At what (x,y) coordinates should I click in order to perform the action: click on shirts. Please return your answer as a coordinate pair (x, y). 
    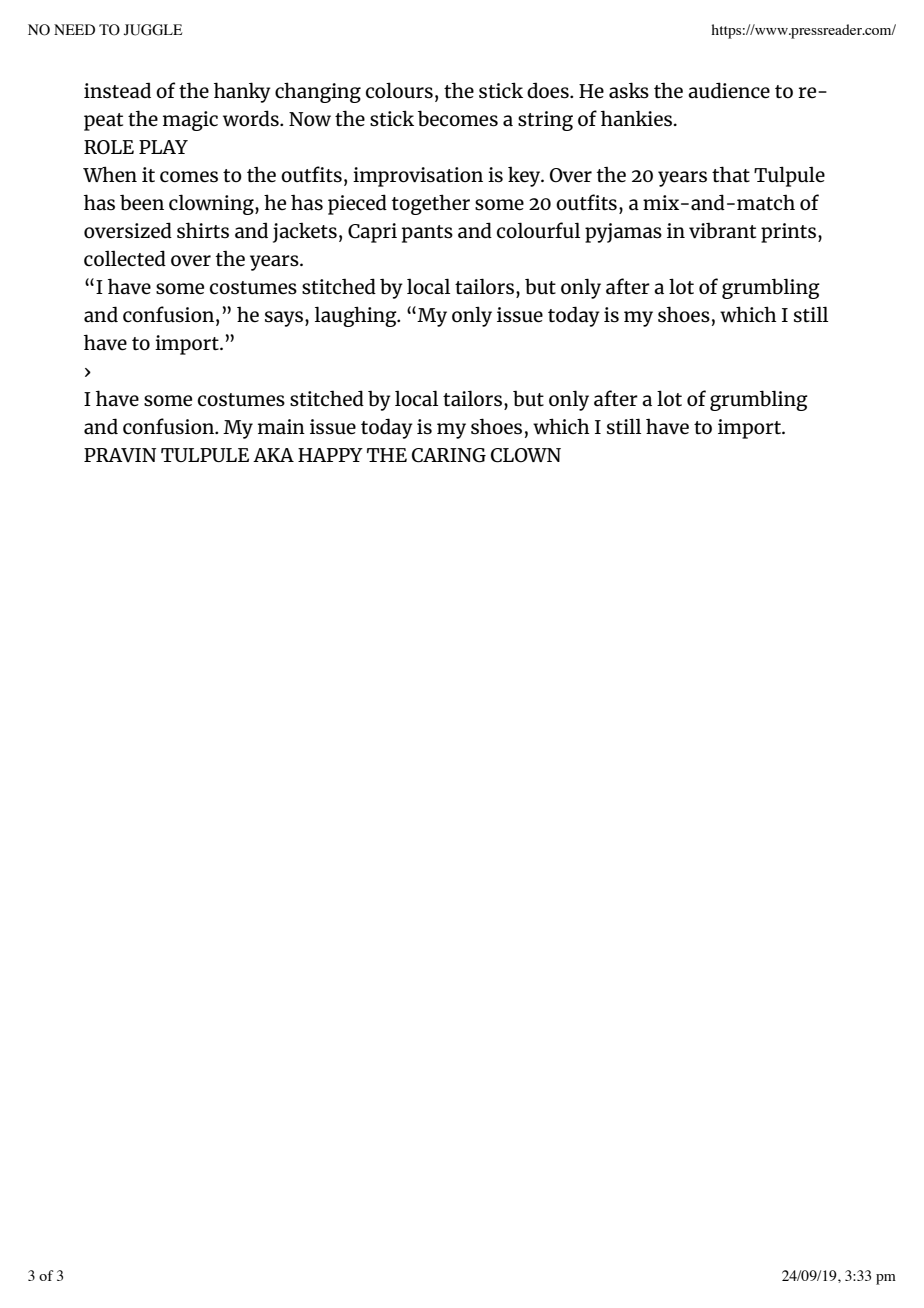
    Looking at the image, I should click on (203, 230).
